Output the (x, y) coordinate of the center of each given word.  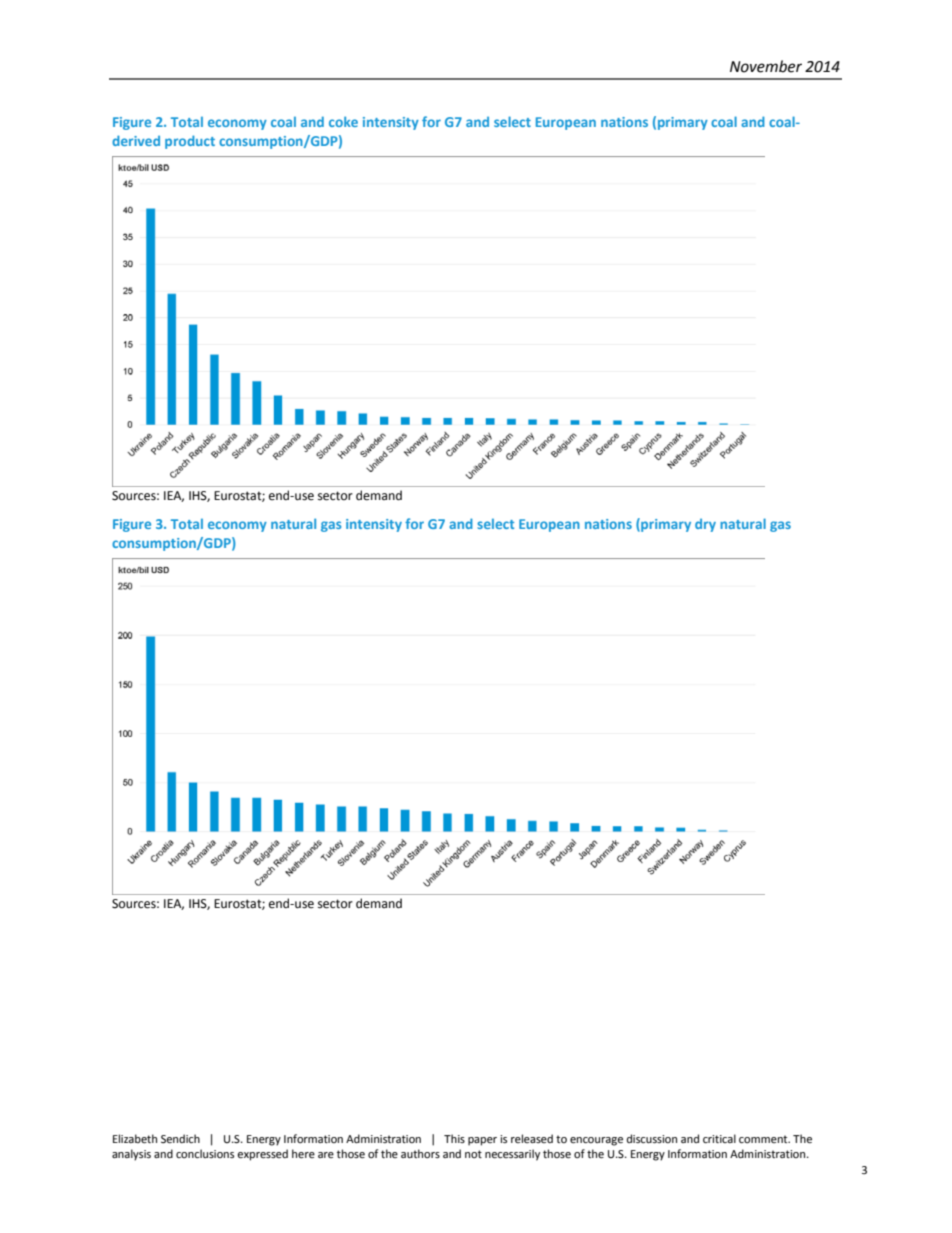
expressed (262, 1155)
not (473, 1154)
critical (719, 1138)
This (454, 1138)
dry (705, 525)
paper (482, 1141)
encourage (596, 1141)
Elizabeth (135, 1139)
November (766, 66)
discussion (652, 1138)
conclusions (205, 1153)
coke (343, 121)
